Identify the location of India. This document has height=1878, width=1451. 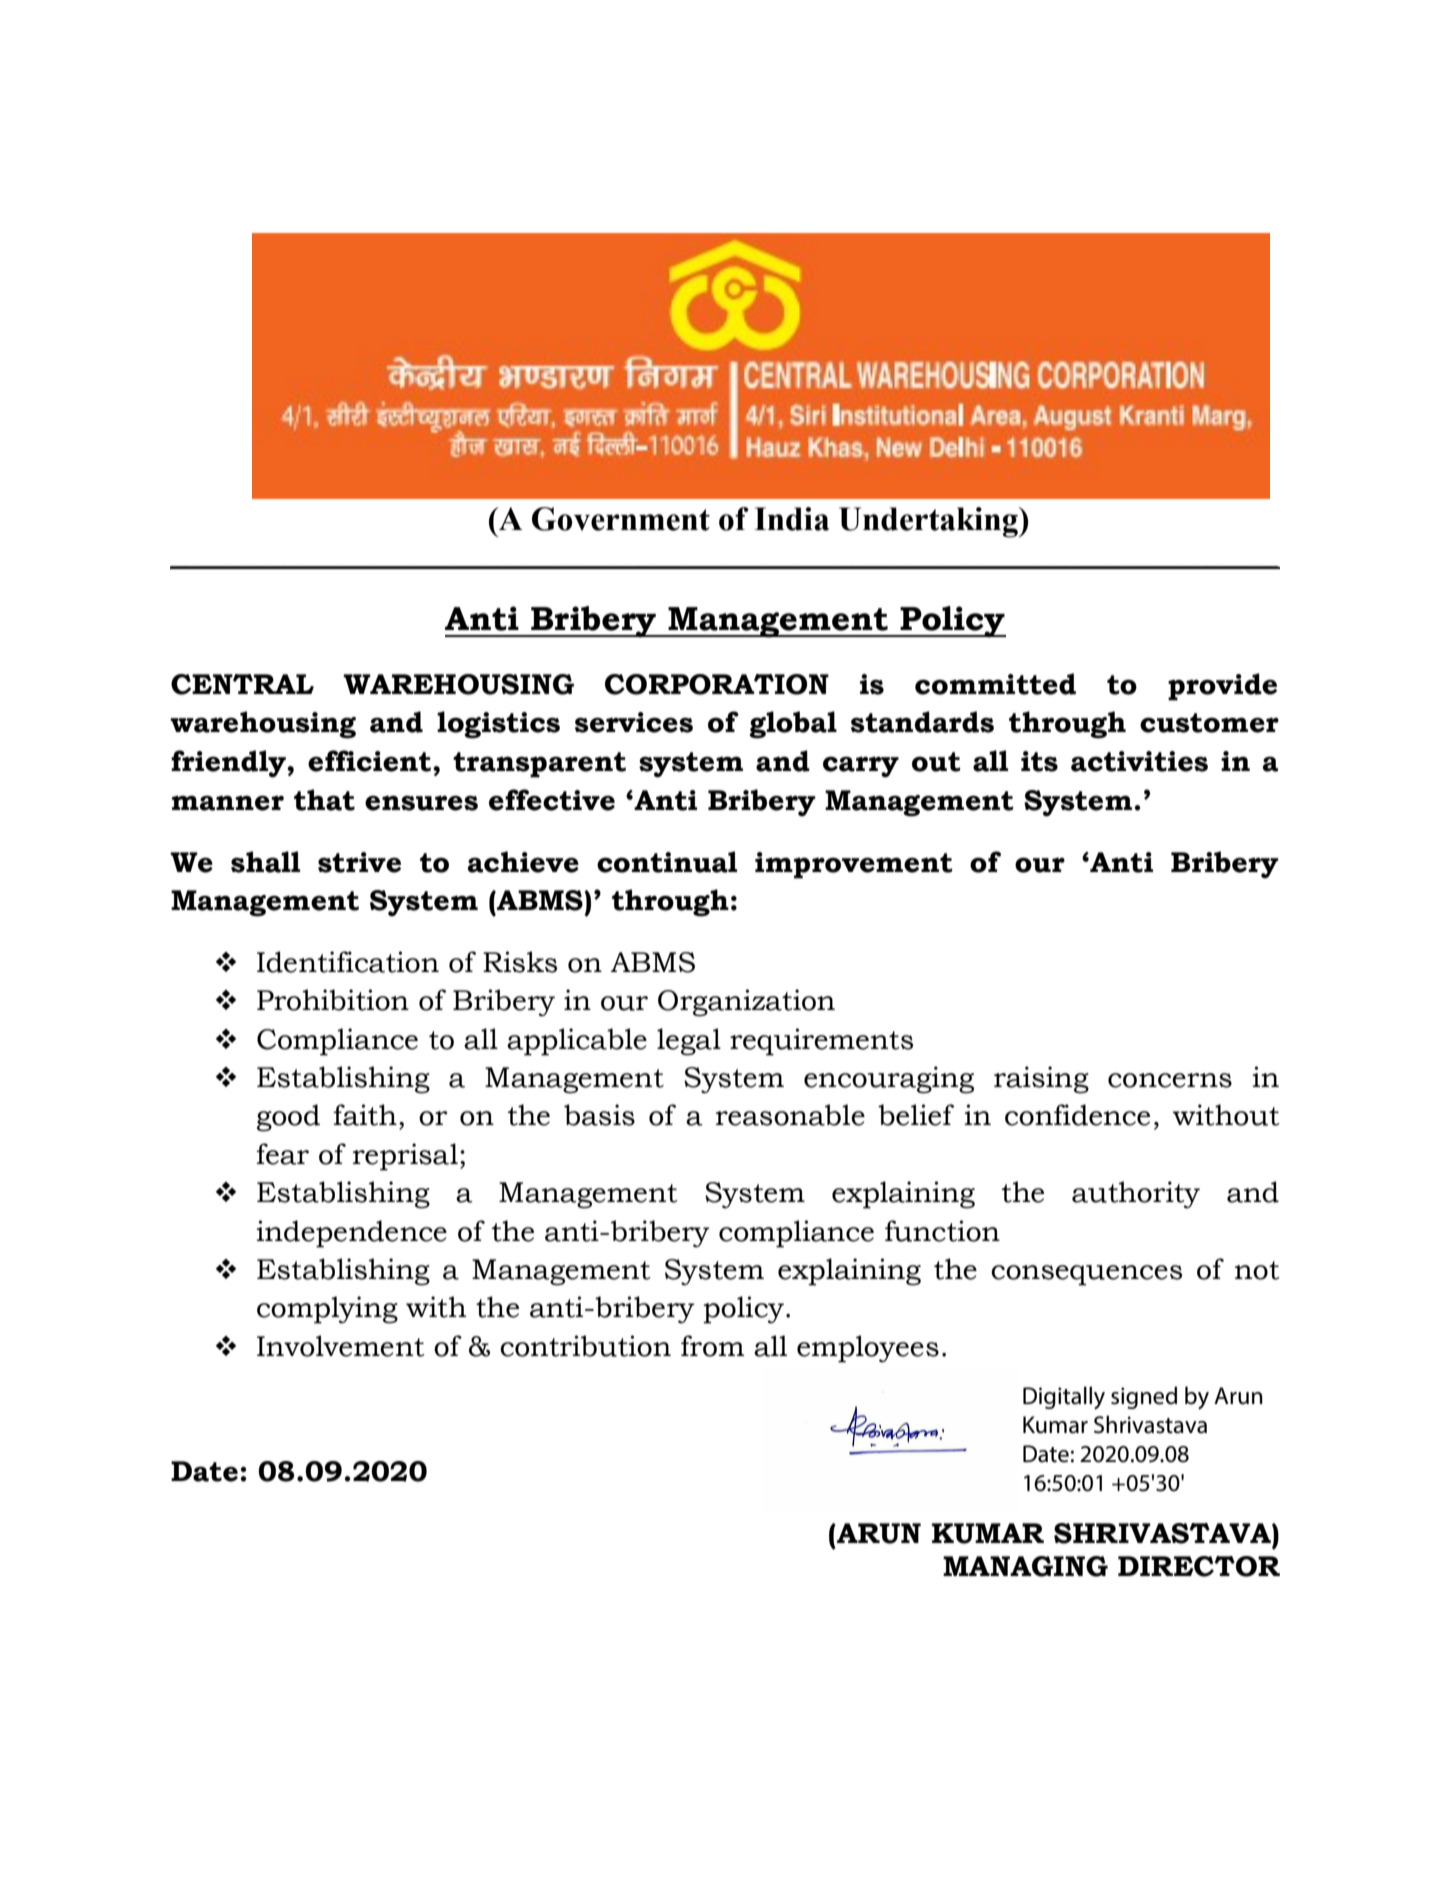
(791, 519).
